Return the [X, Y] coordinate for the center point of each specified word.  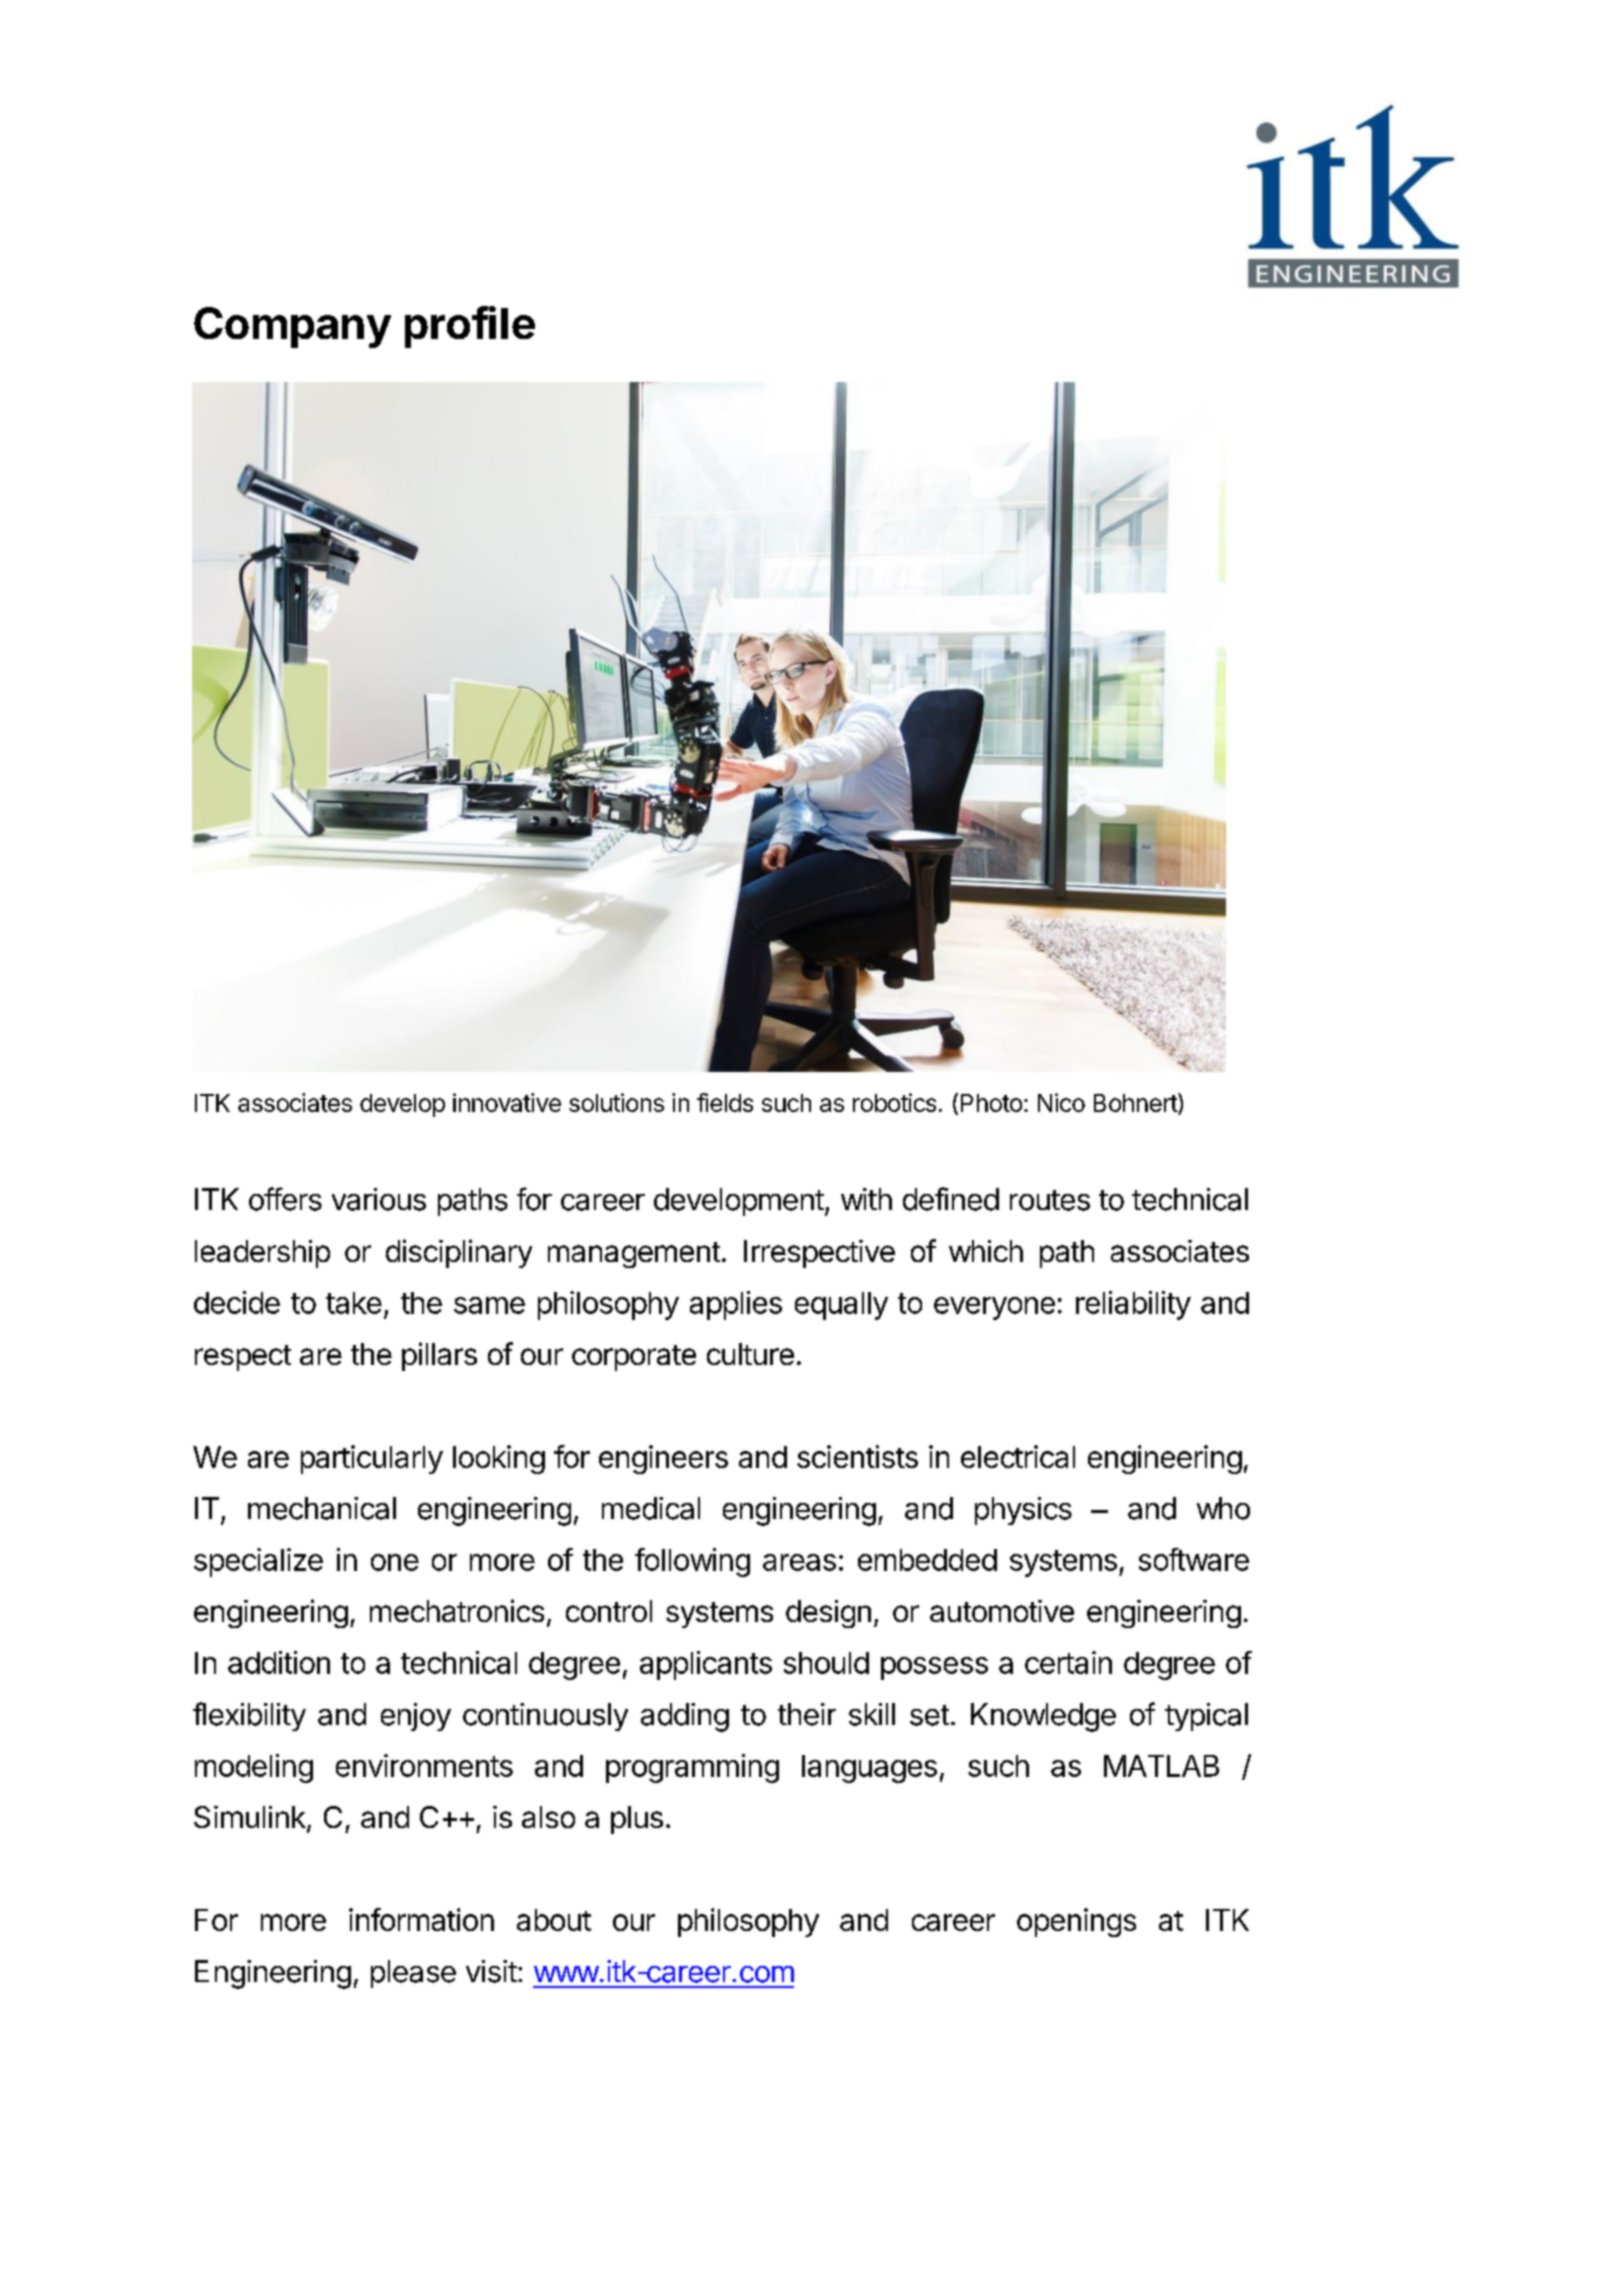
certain [1068, 1662]
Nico [1061, 1102]
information [421, 1919]
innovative [507, 1102]
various [379, 1199]
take [354, 1303]
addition [279, 1662]
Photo [991, 1103]
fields [725, 1102]
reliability [1133, 1305]
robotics [894, 1102]
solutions [616, 1102]
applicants [706, 1665]
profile [470, 327]
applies [736, 1305]
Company [292, 327]
